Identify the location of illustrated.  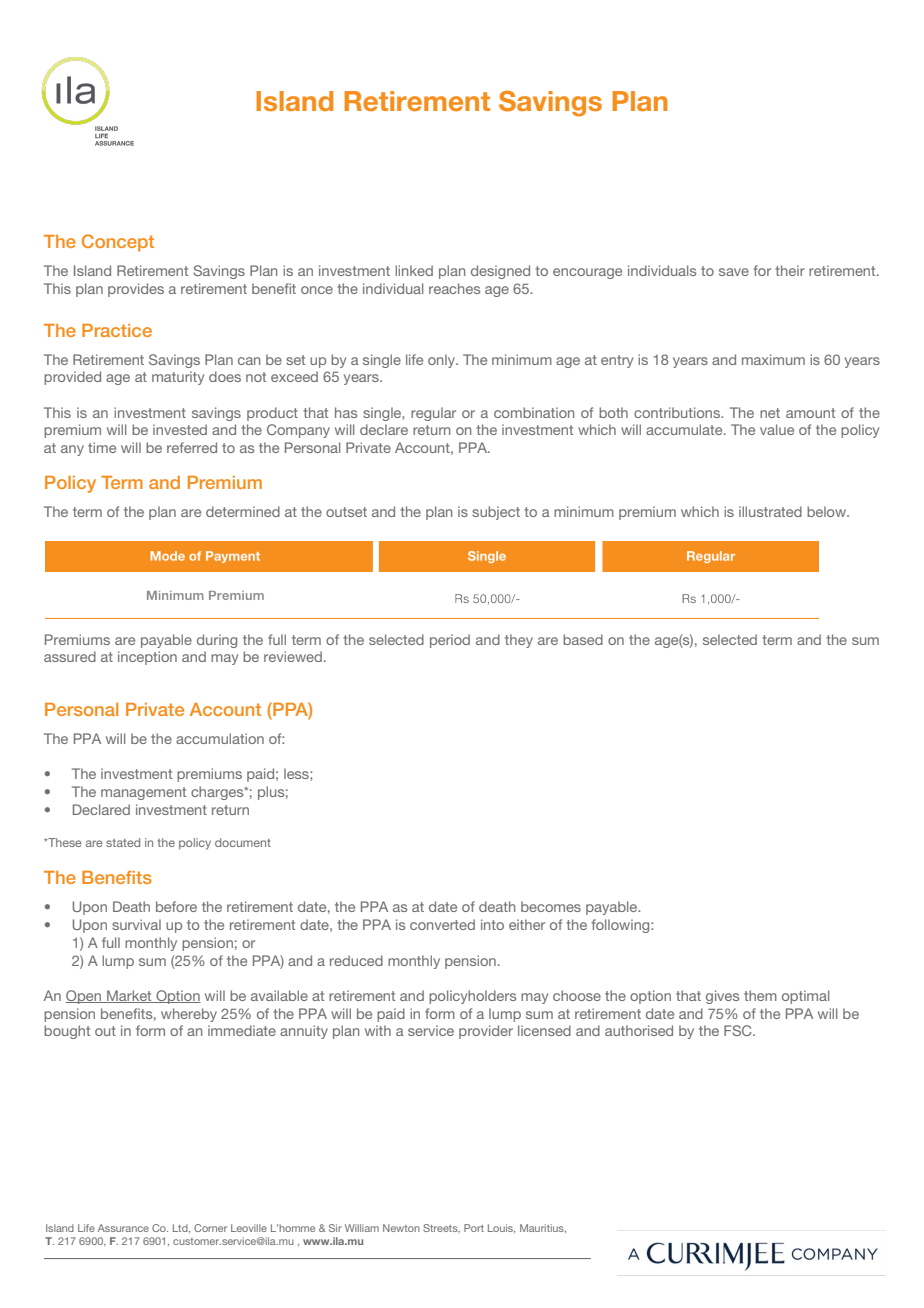
(770, 511).
